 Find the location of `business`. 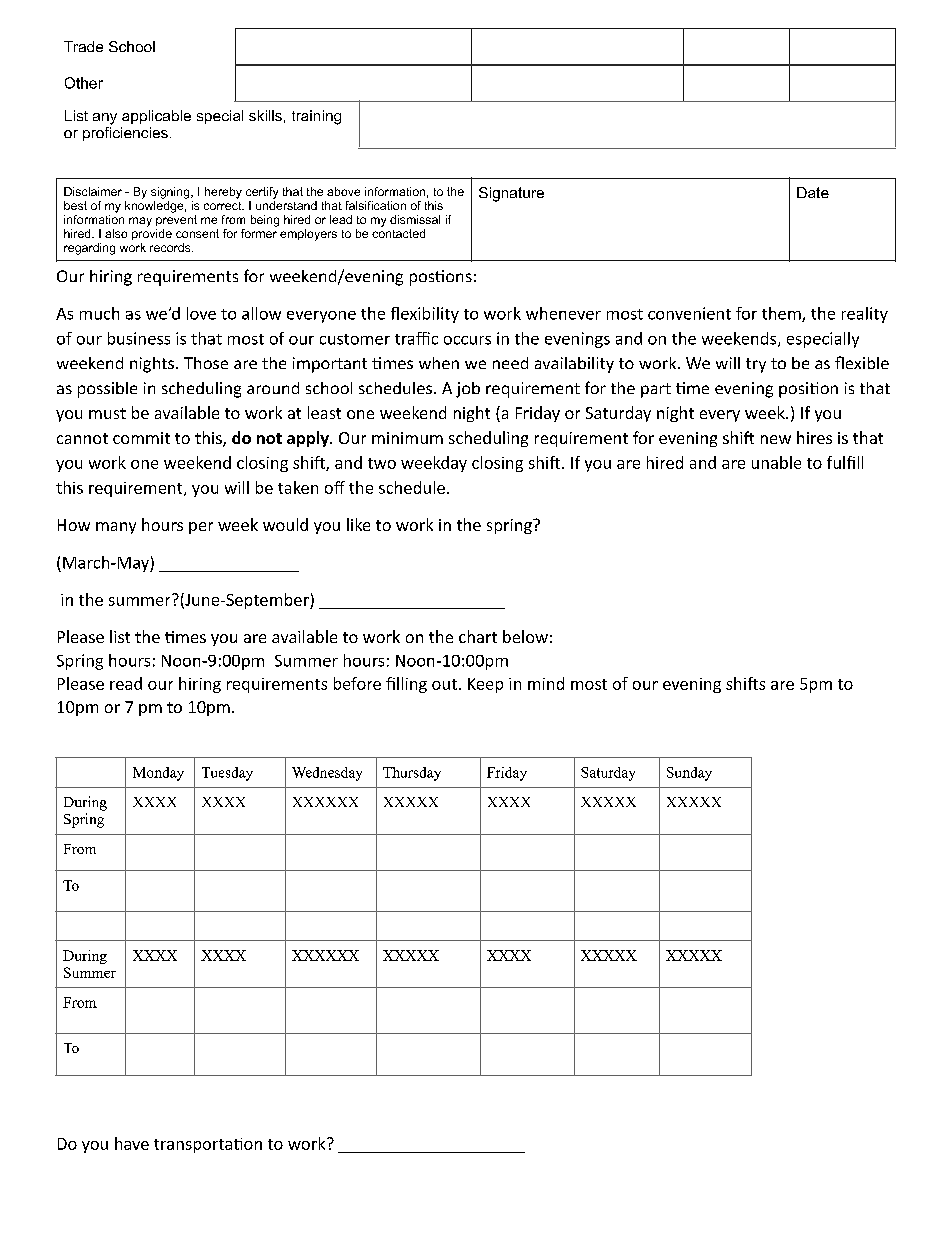

business is located at coordinates (139, 338).
